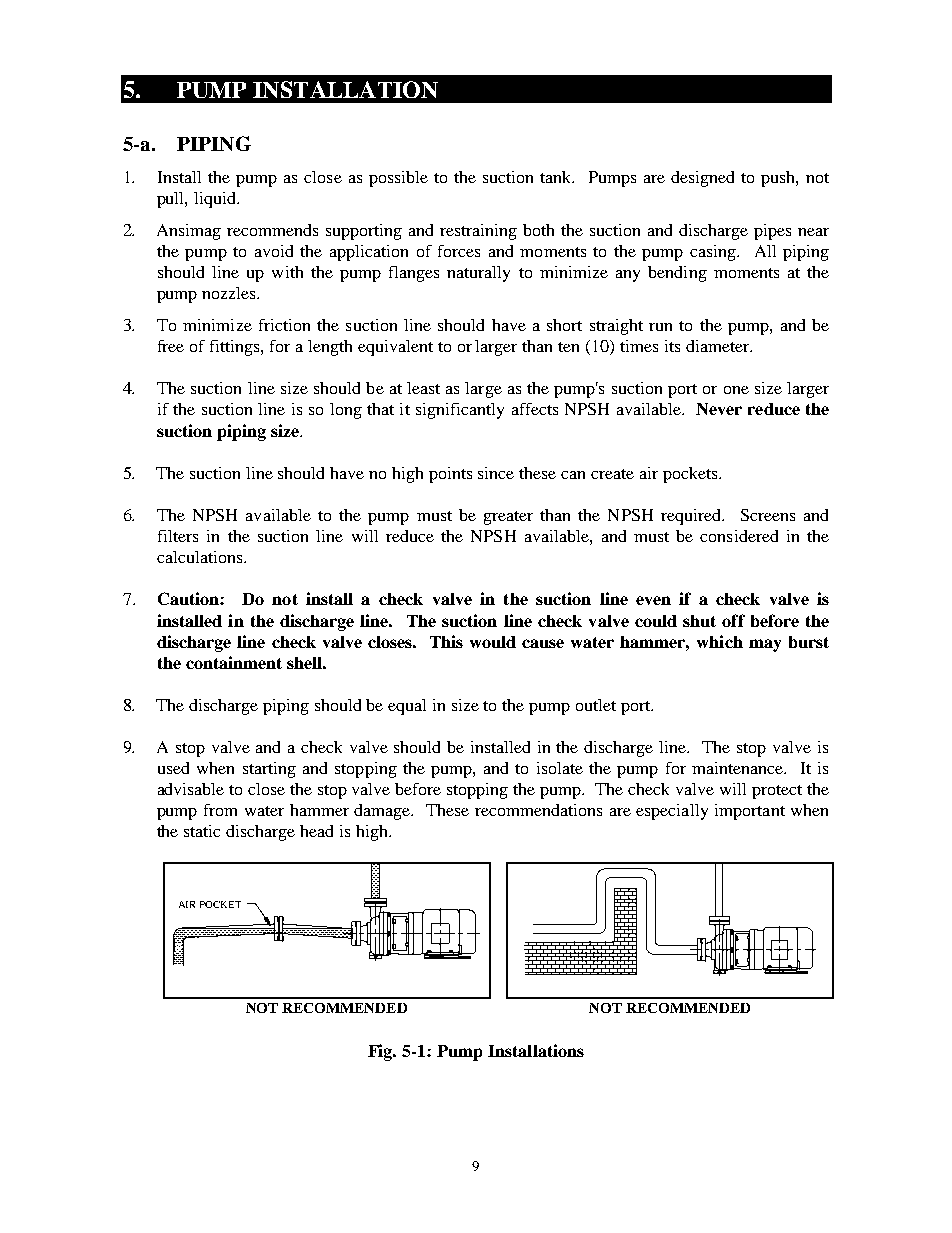 Image resolution: width=952 pixels, height=1233 pixels. Describe the element at coordinates (538, 810) in the screenshot. I see `recommendations` at that location.
